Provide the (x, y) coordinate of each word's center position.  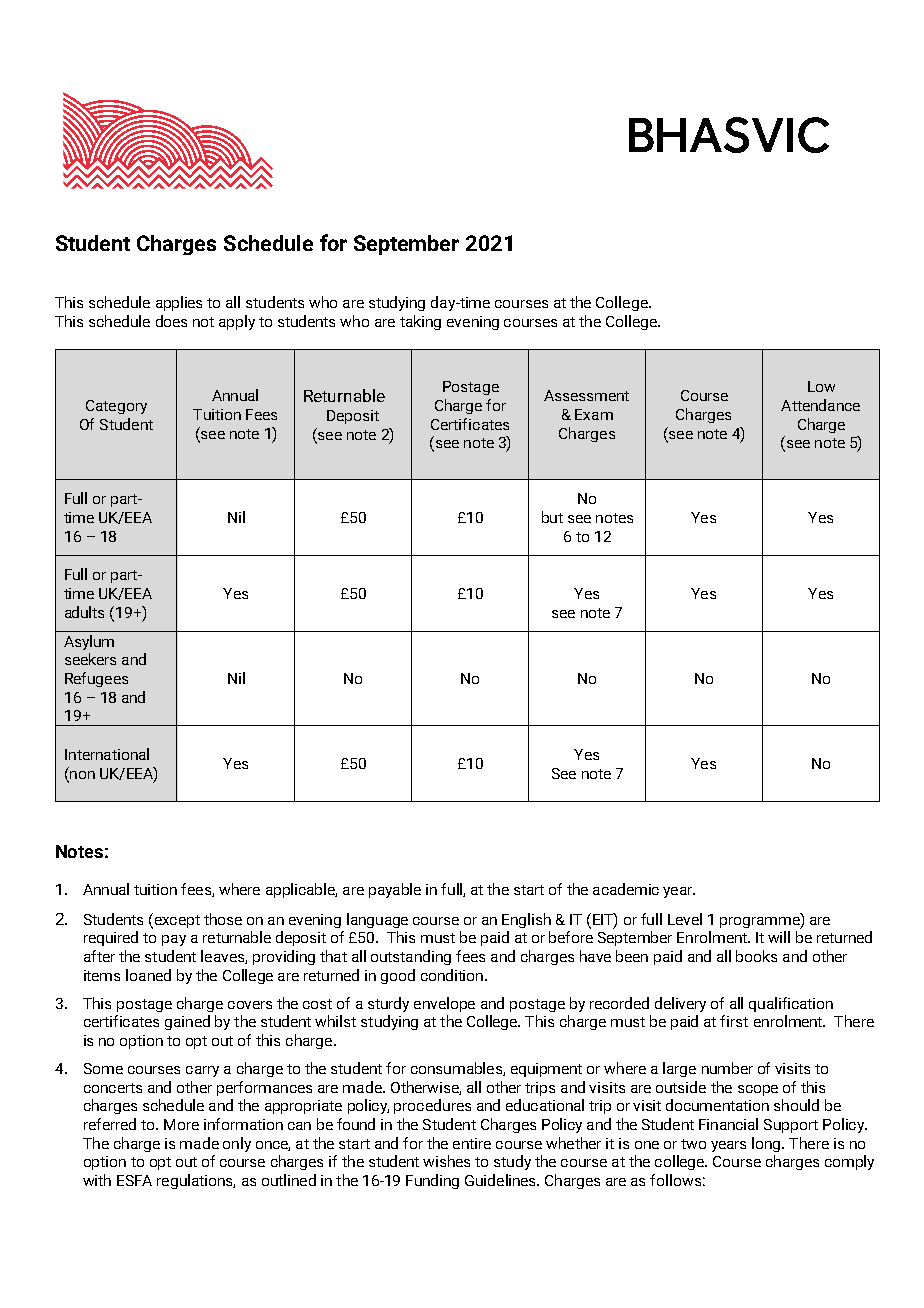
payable (395, 890)
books (756, 956)
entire (472, 1143)
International (107, 754)
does (171, 321)
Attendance (820, 405)
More (181, 1124)
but (552, 517)
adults (84, 612)
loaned (148, 975)
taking (420, 322)
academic (626, 889)
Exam (594, 414)
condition (452, 975)
